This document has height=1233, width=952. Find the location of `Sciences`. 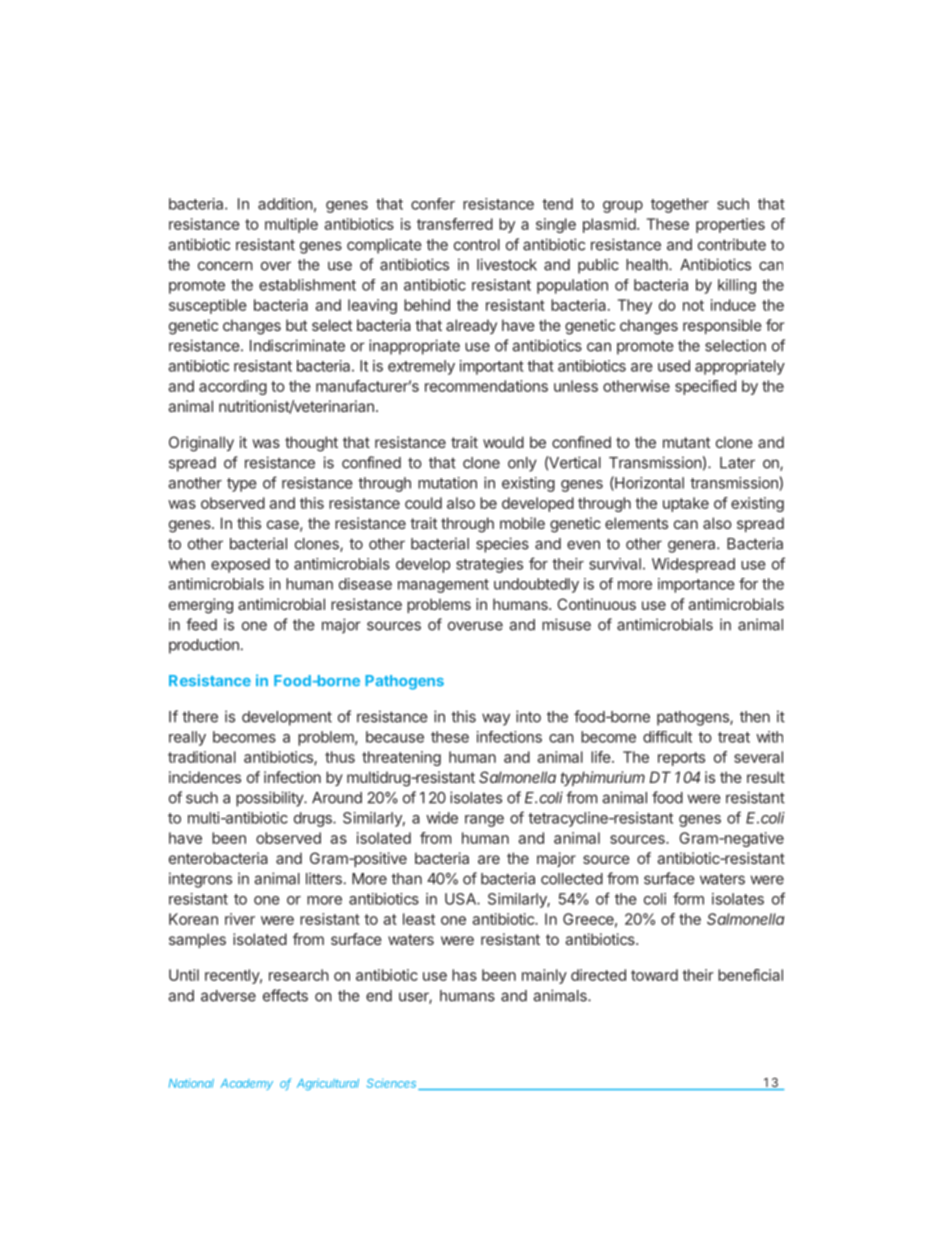

Sciences is located at coordinates (393, 1084).
